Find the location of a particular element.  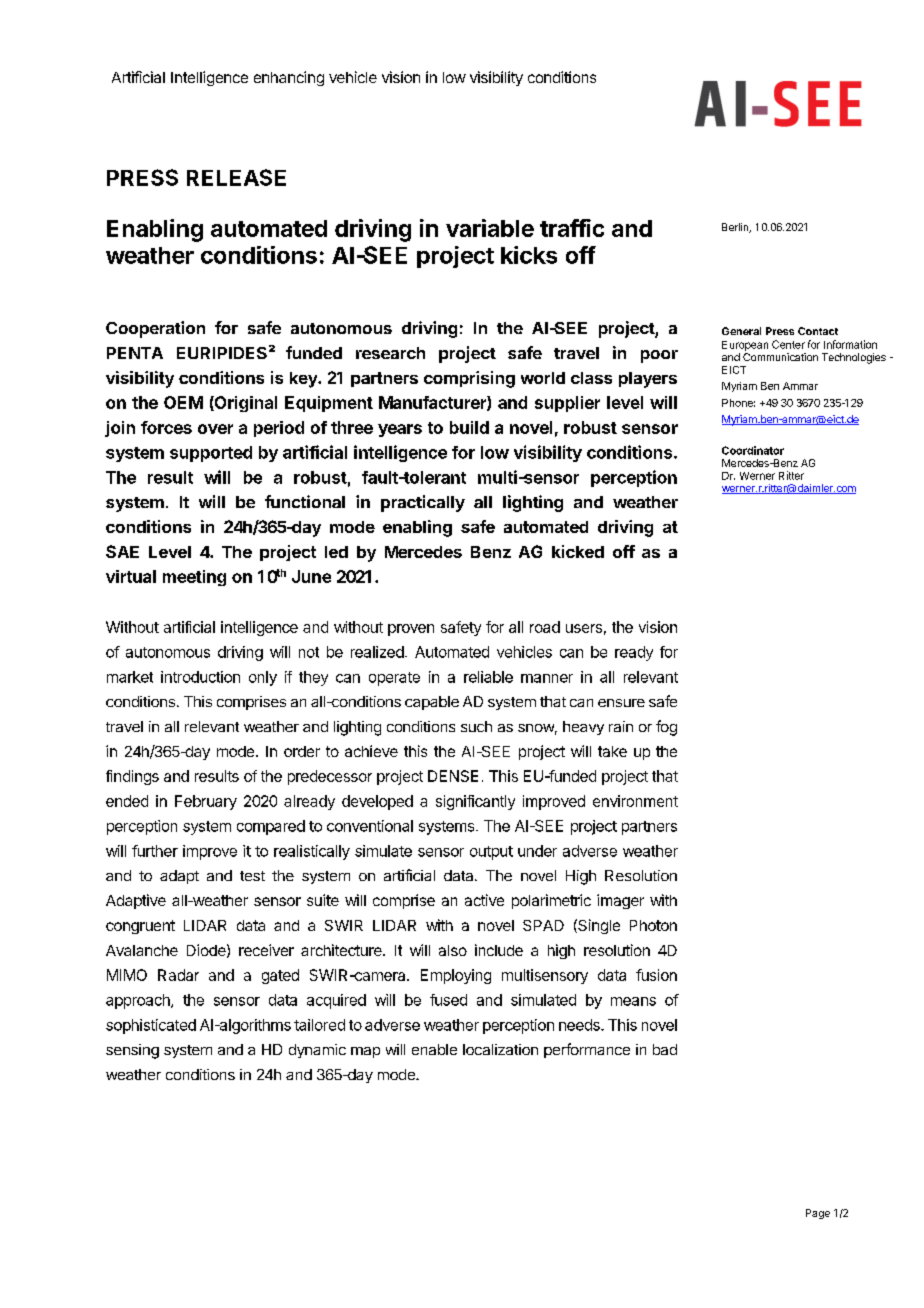

RELEASE is located at coordinates (236, 177).
